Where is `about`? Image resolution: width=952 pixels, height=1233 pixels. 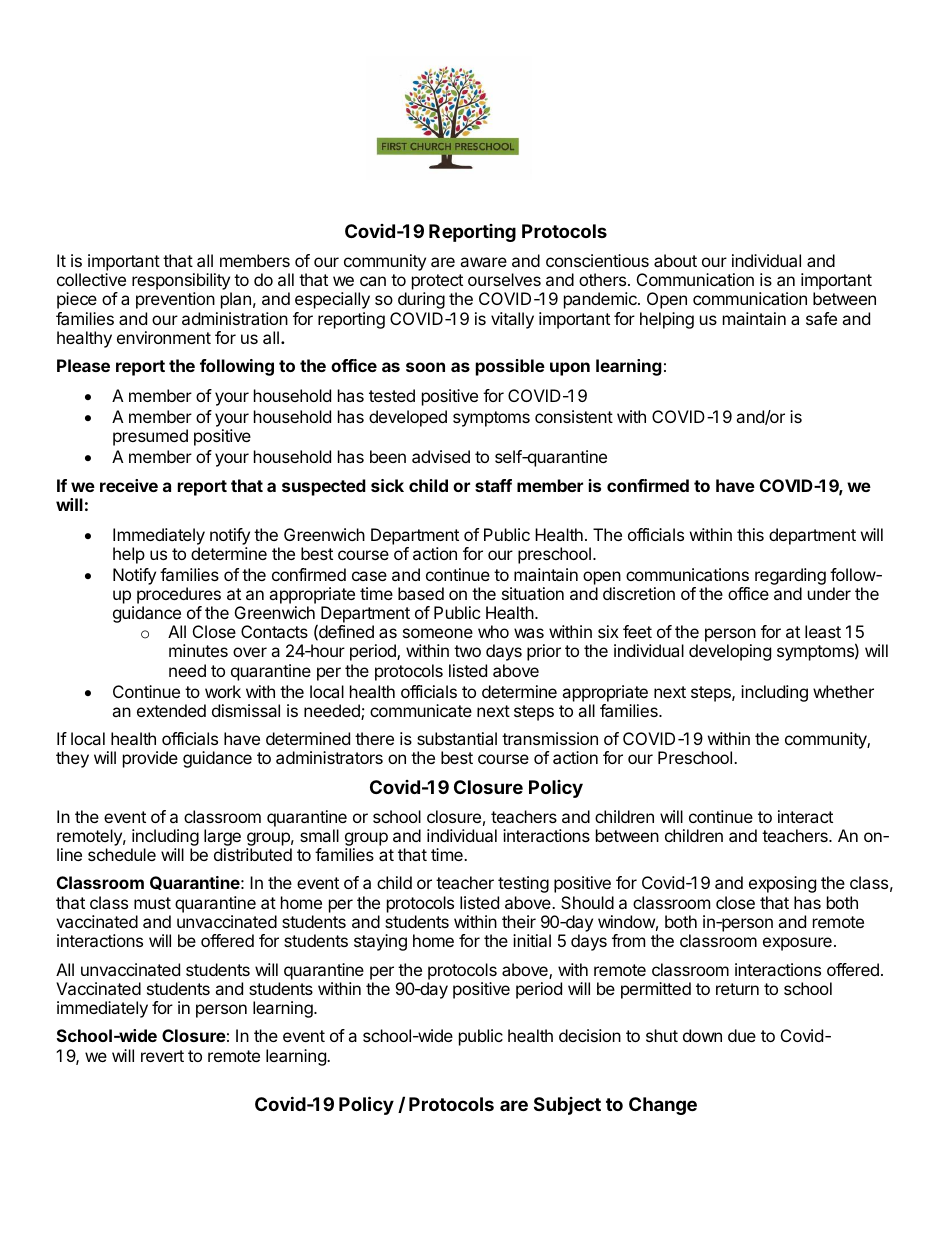
about is located at coordinates (675, 260).
